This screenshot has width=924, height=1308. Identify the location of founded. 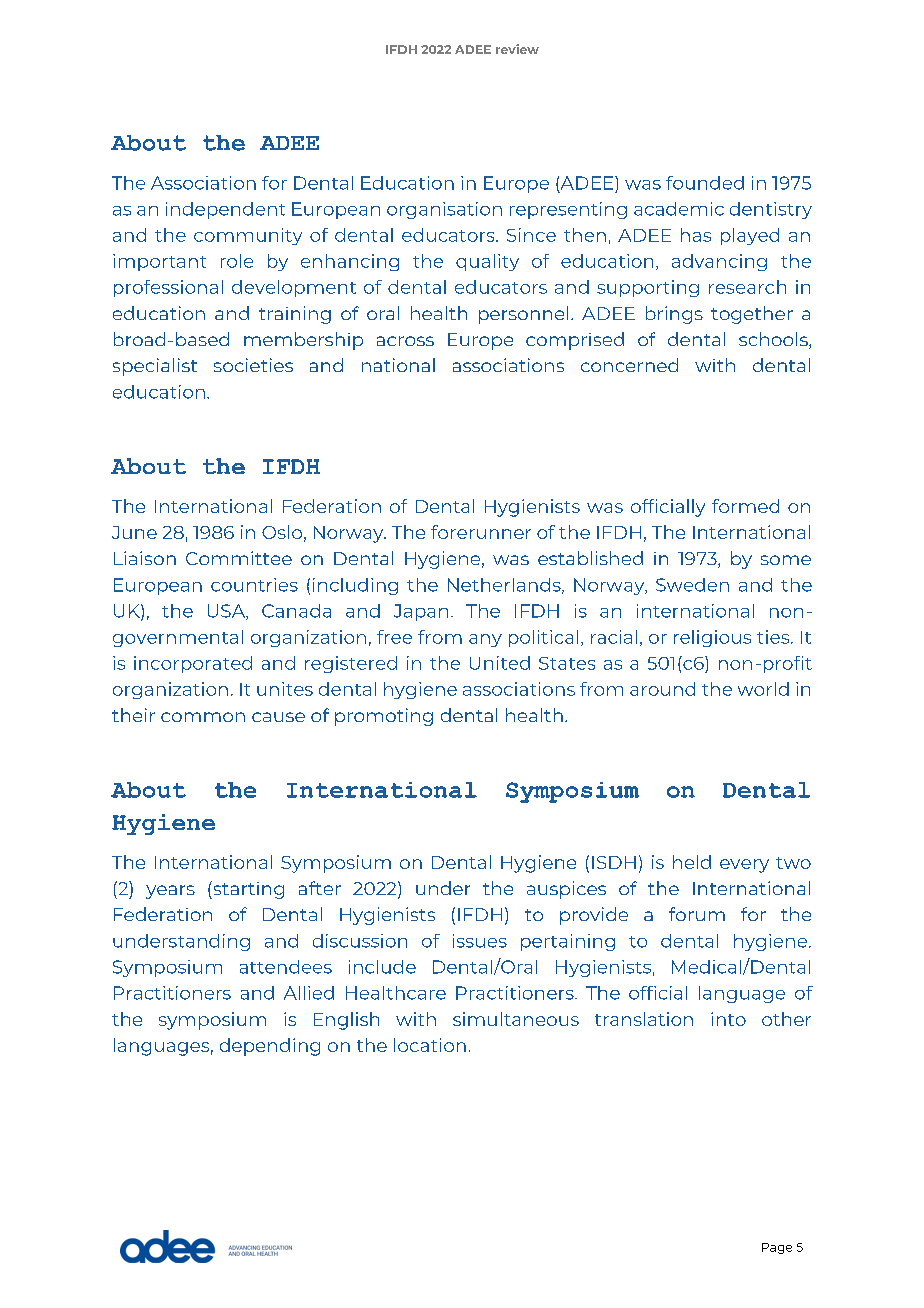
(705, 183).
